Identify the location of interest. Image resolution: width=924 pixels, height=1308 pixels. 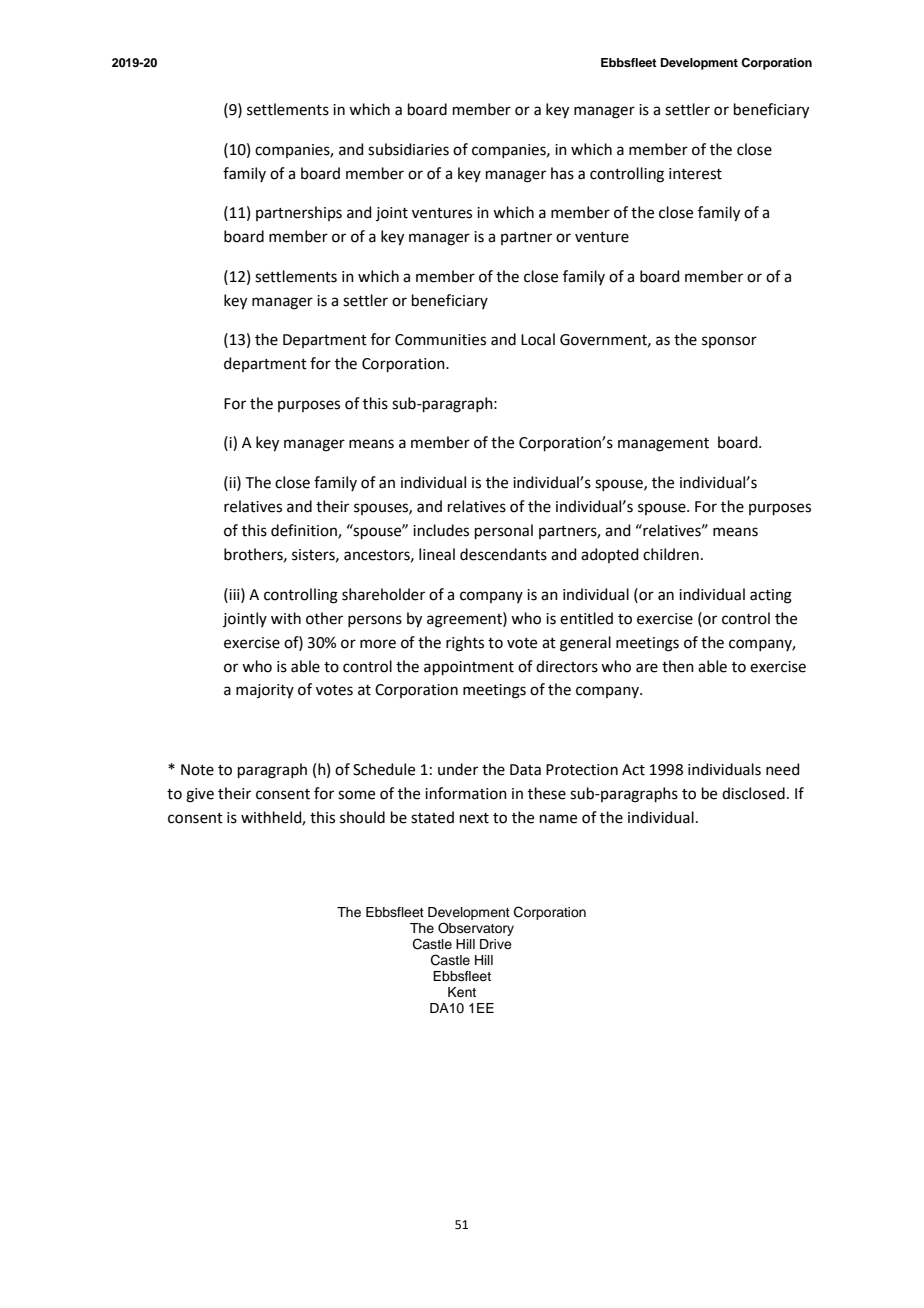
(695, 174).
